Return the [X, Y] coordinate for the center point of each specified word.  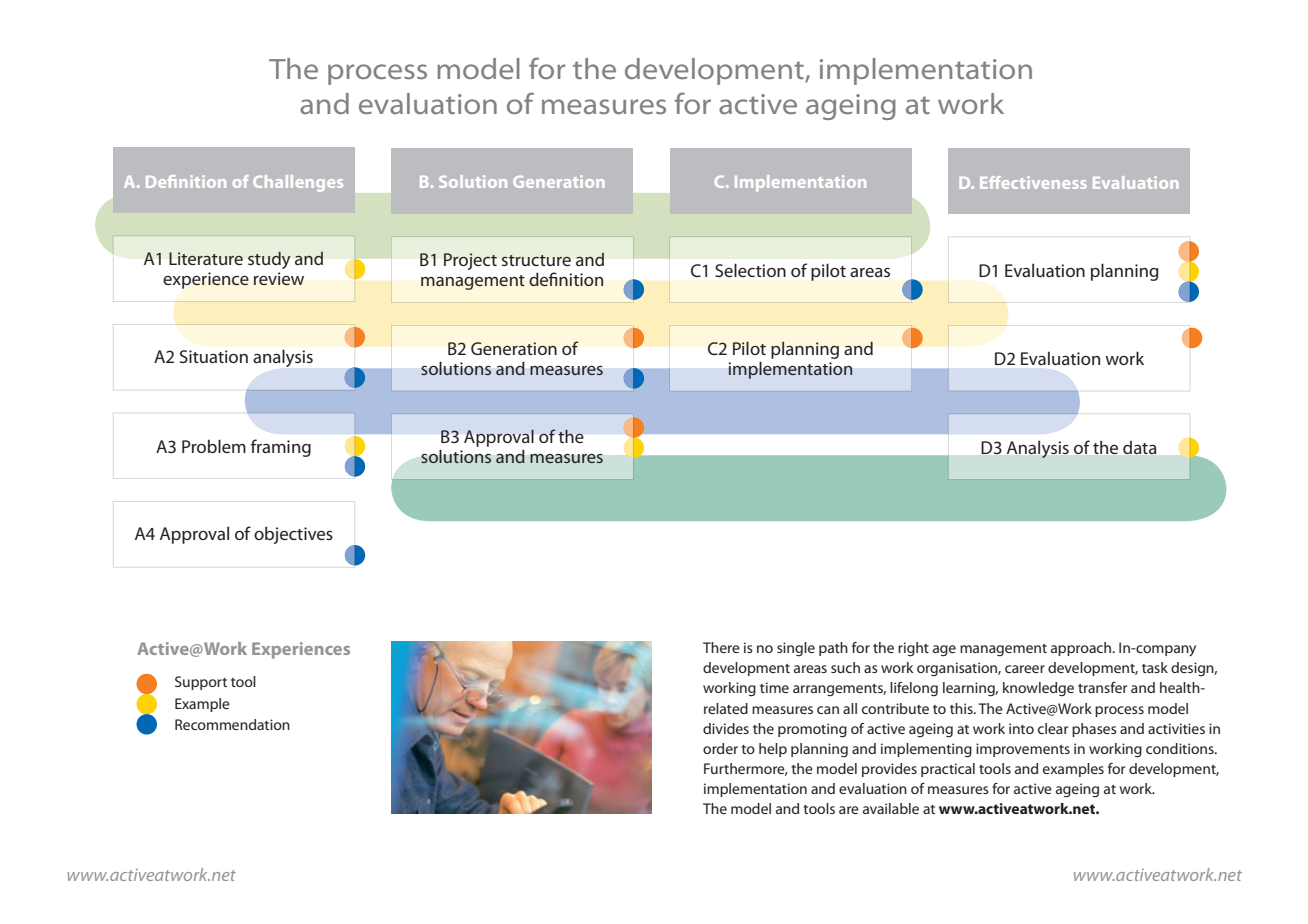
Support [201, 683]
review [279, 278]
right [913, 649]
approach [1082, 649]
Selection [750, 270]
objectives [293, 535]
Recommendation [232, 724]
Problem [214, 446]
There [721, 647]
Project [470, 261]
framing [281, 448]
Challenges [298, 183]
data [1139, 447]
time [774, 687]
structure [536, 260]
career [1025, 669]
